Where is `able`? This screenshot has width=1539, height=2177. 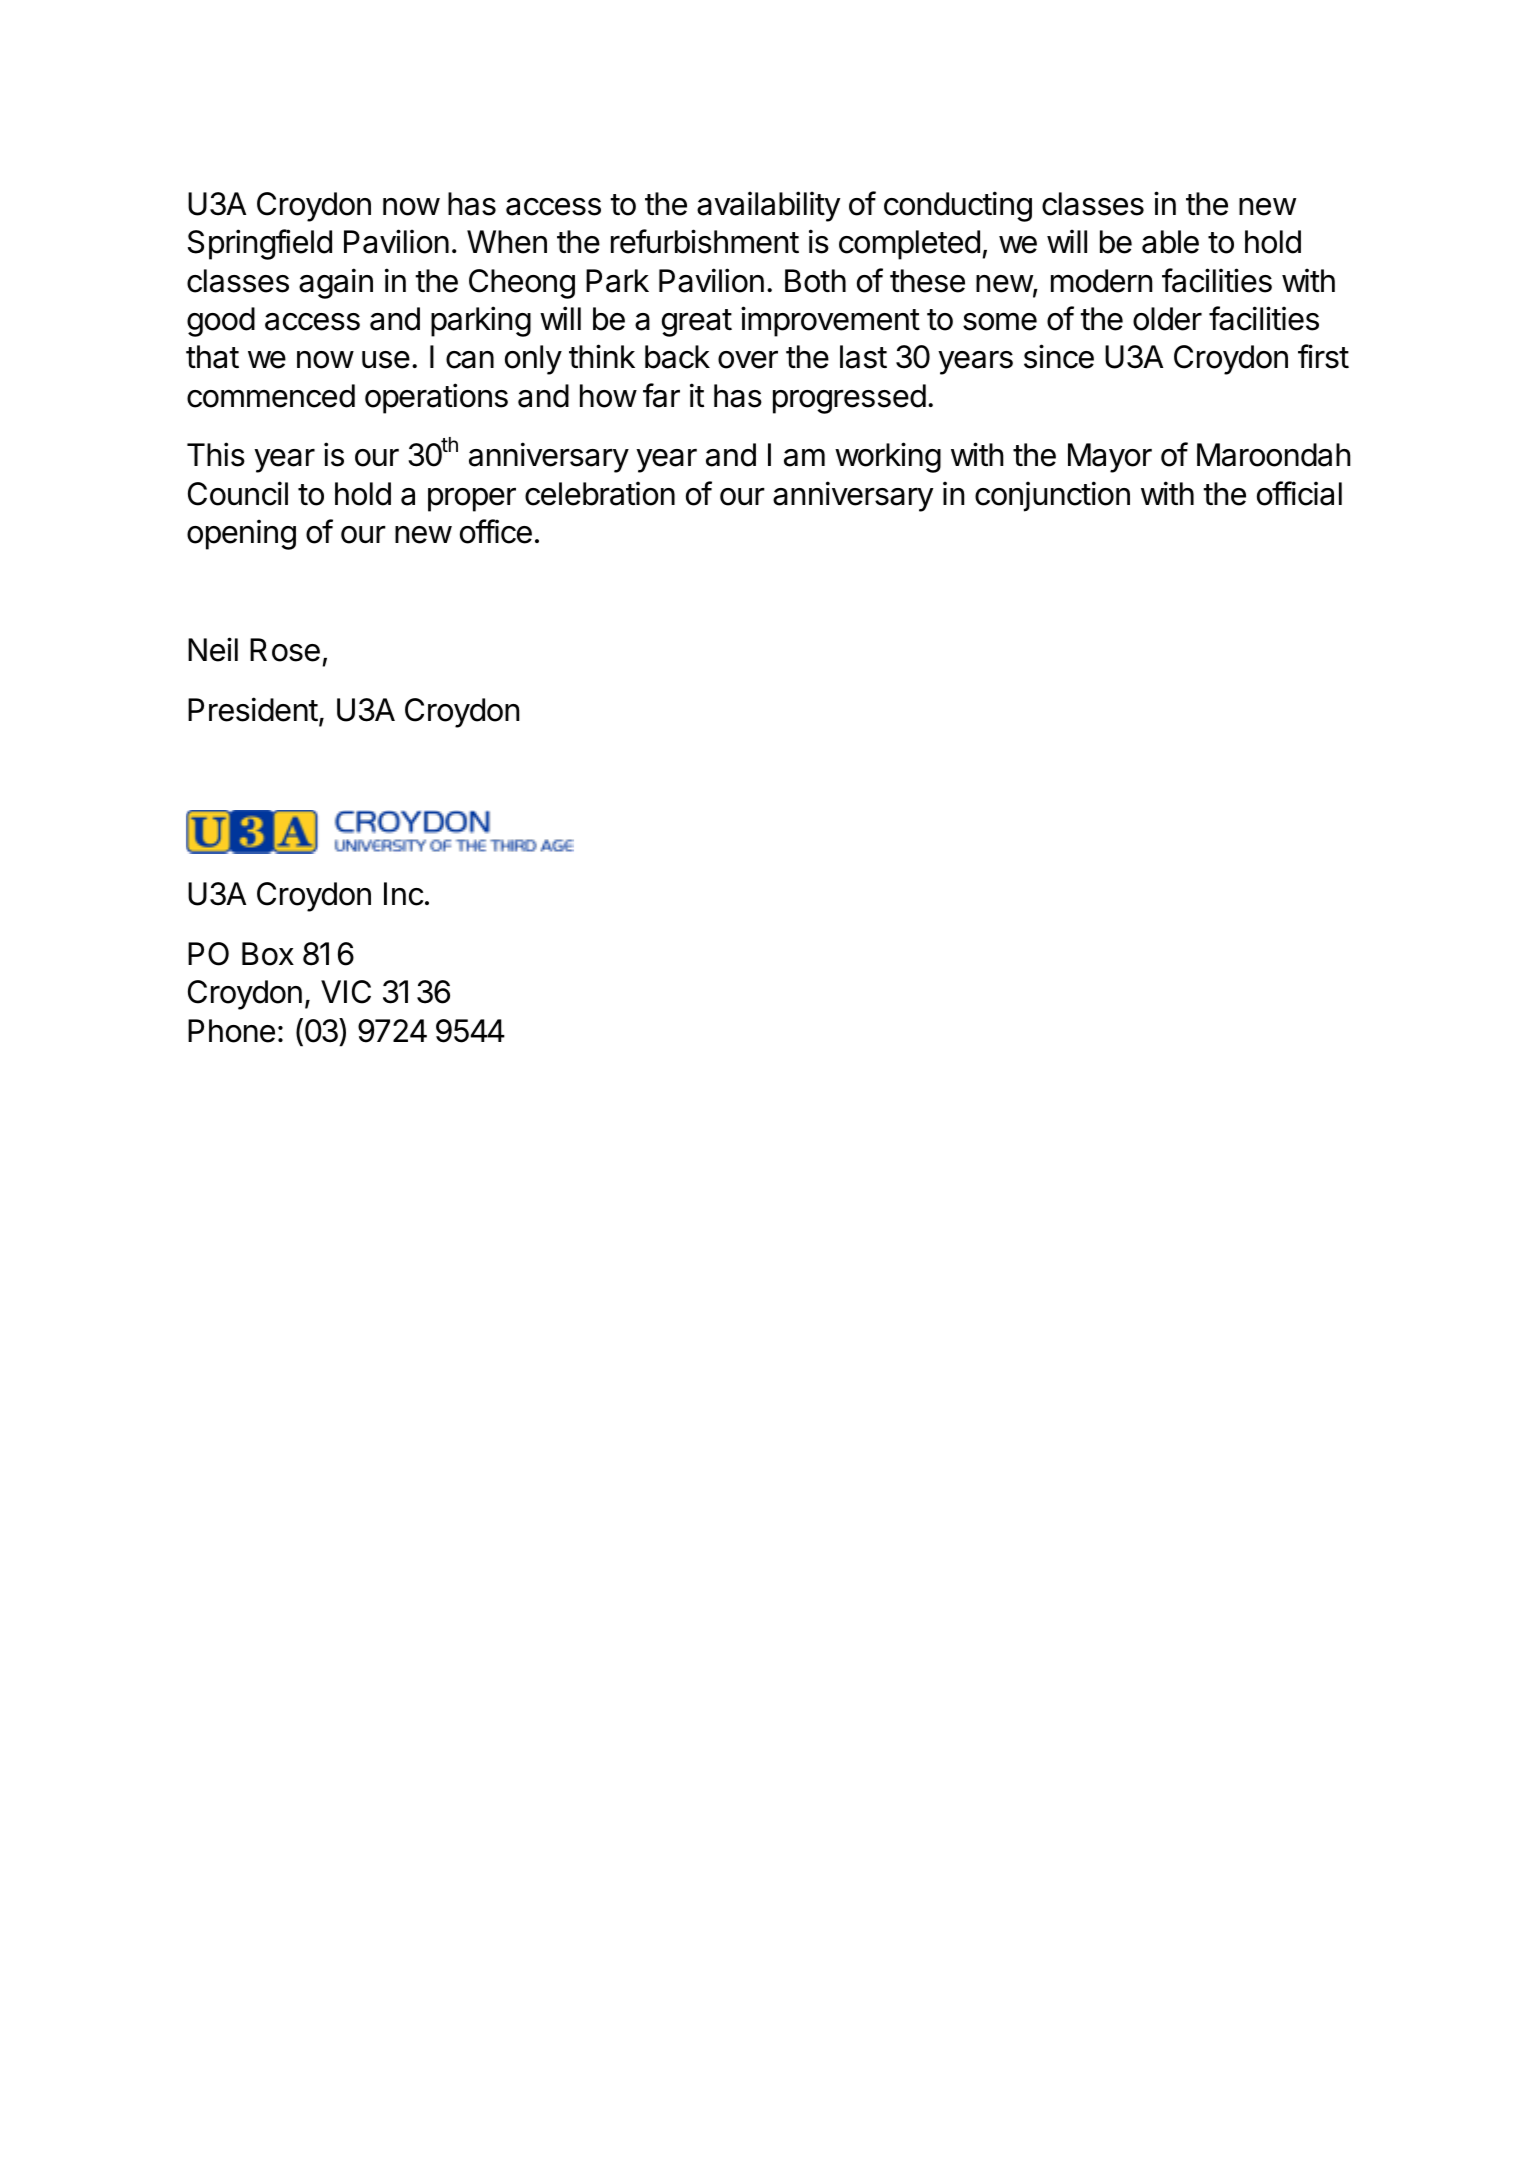
able is located at coordinates (1170, 242).
